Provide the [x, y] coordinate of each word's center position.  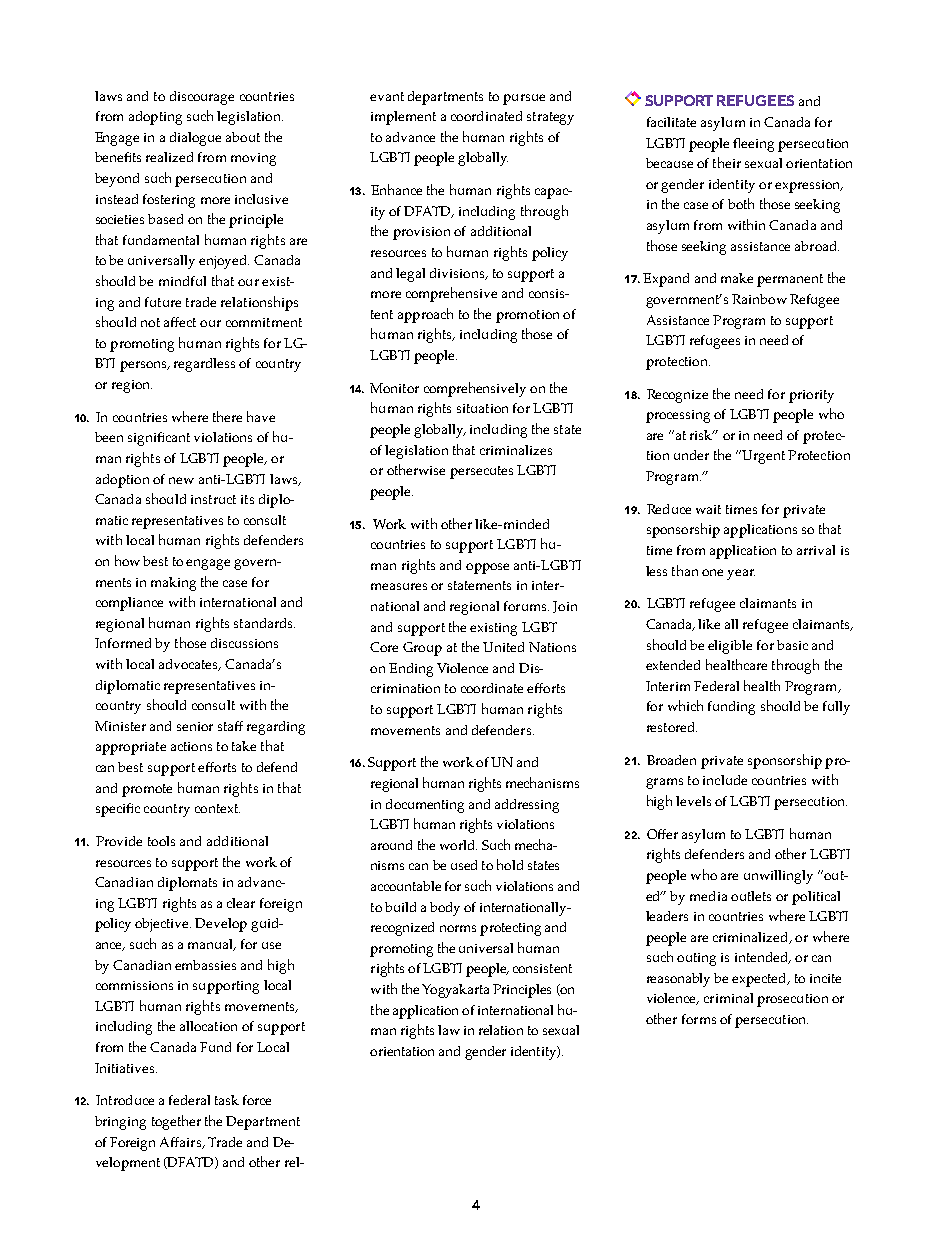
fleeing [753, 145]
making [173, 584]
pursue [524, 99]
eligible [730, 647]
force [257, 1100]
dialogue [195, 139]
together [176, 1122]
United [503, 647]
